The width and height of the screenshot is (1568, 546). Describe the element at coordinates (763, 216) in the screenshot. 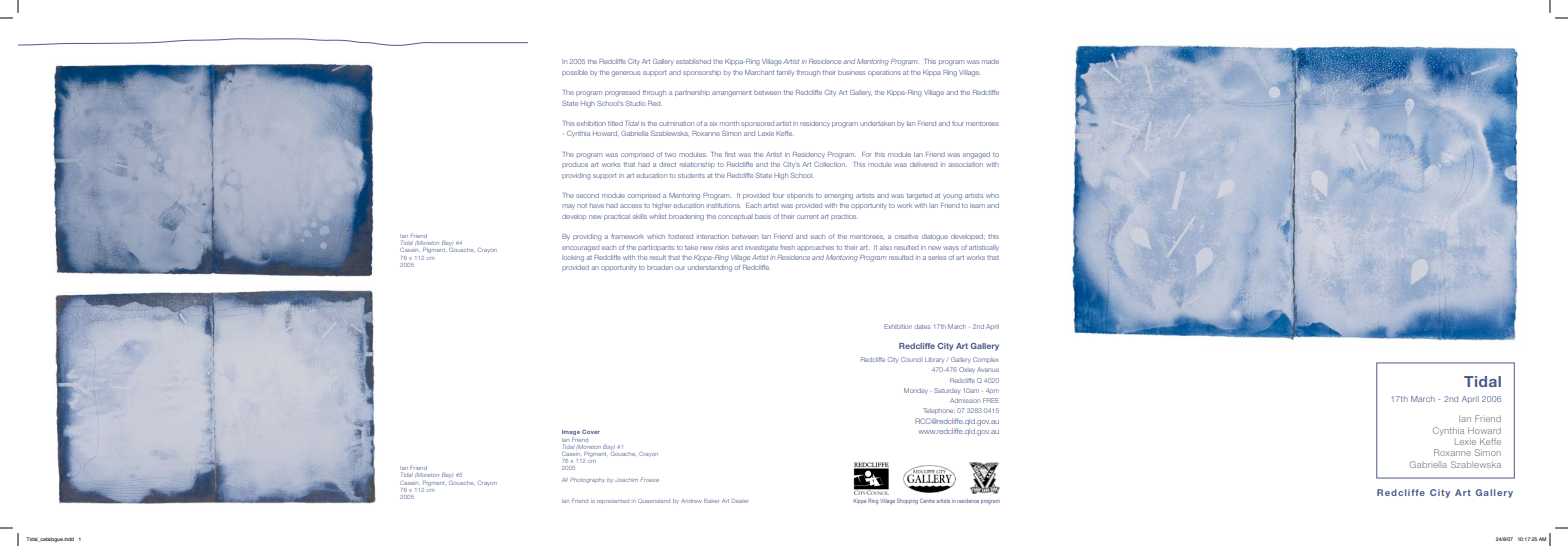

I see `basis` at that location.
